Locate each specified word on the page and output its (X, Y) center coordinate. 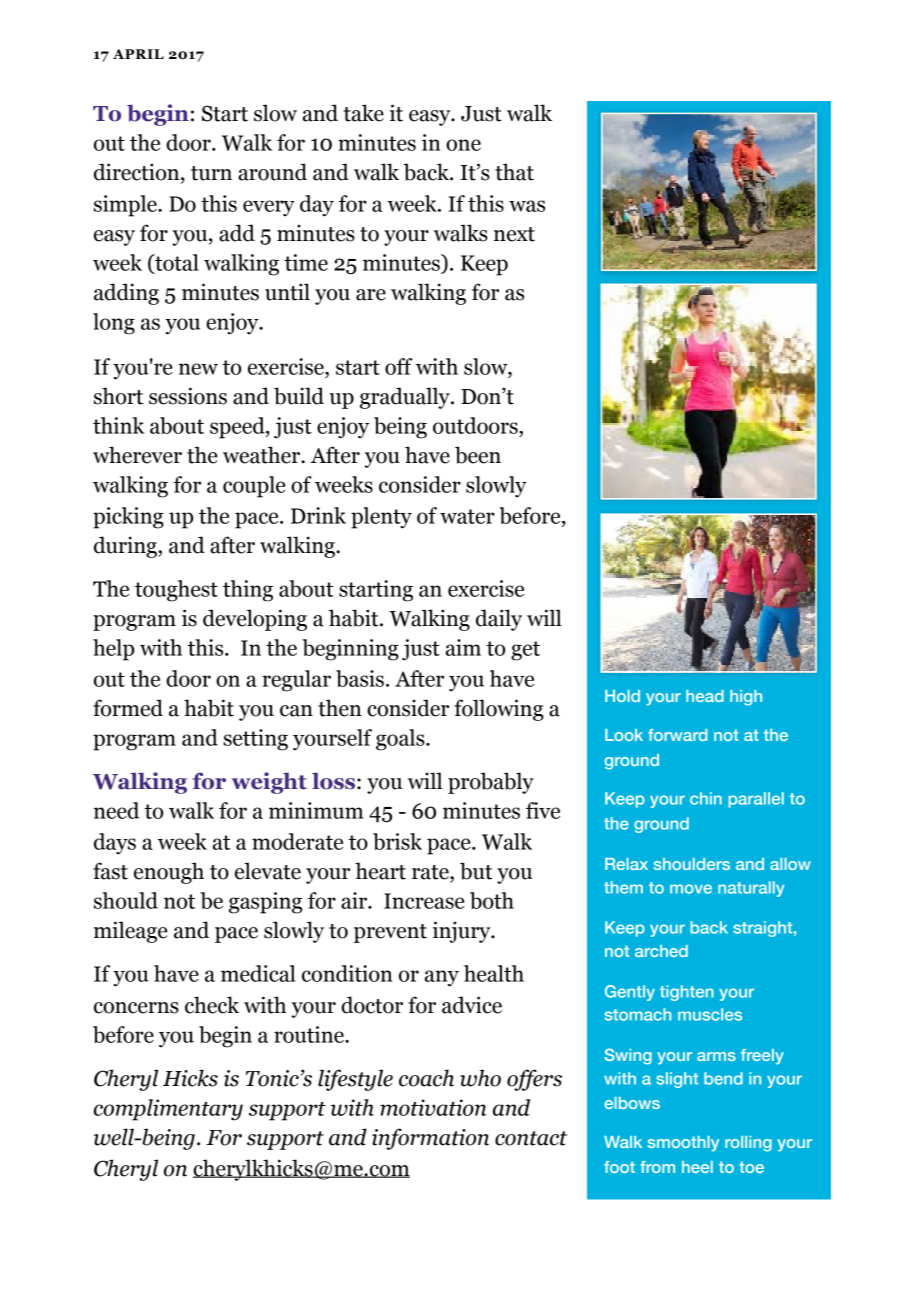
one (463, 145)
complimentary (168, 1110)
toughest (176, 591)
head (705, 696)
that (514, 172)
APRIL (138, 54)
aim (463, 647)
